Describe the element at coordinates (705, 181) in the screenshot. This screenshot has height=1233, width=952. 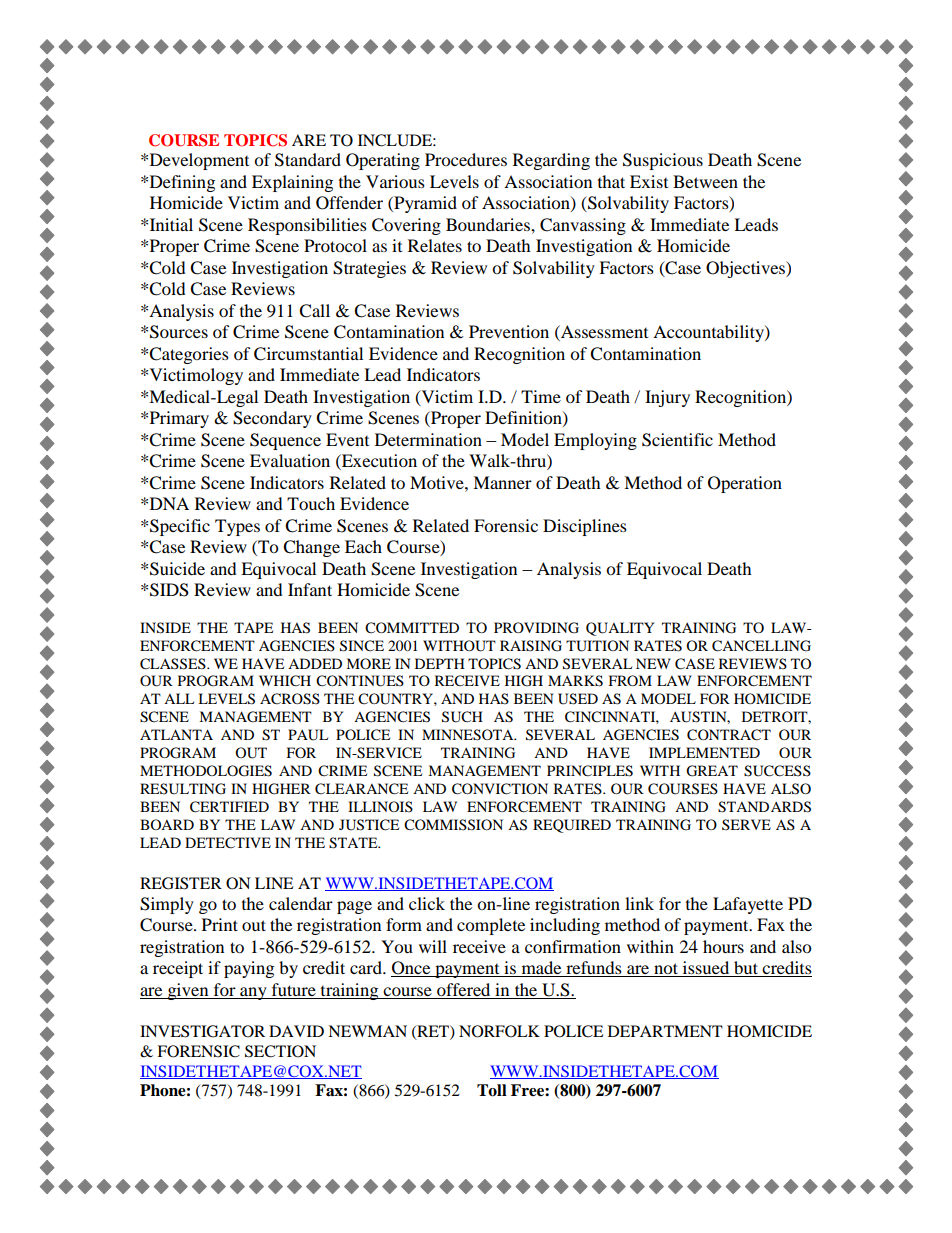
I see `Between` at that location.
